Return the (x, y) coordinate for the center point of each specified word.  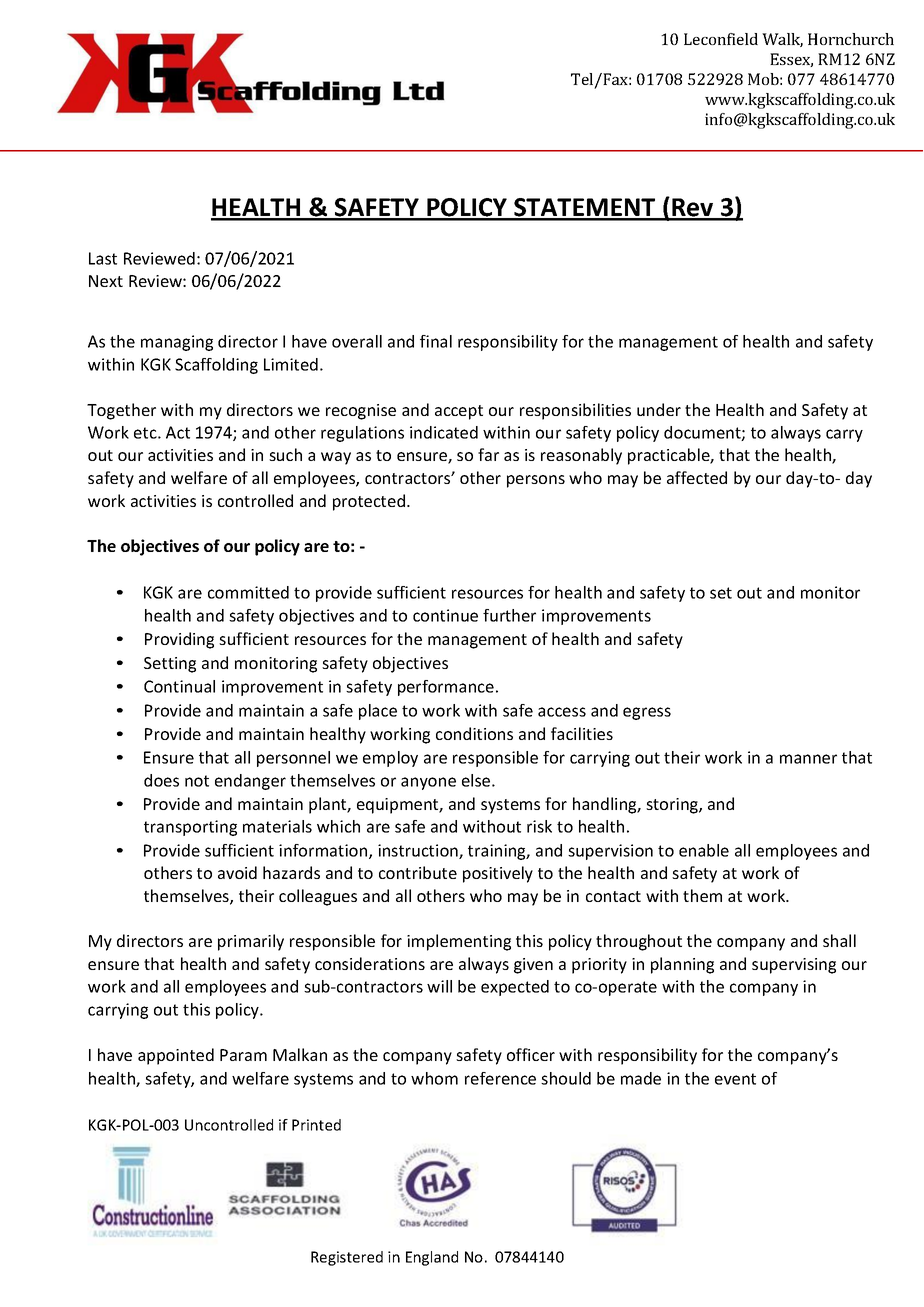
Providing (179, 640)
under (659, 409)
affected (697, 477)
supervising (794, 966)
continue (445, 615)
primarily (251, 942)
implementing (459, 942)
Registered (347, 1258)
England (432, 1258)
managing (177, 343)
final (436, 341)
